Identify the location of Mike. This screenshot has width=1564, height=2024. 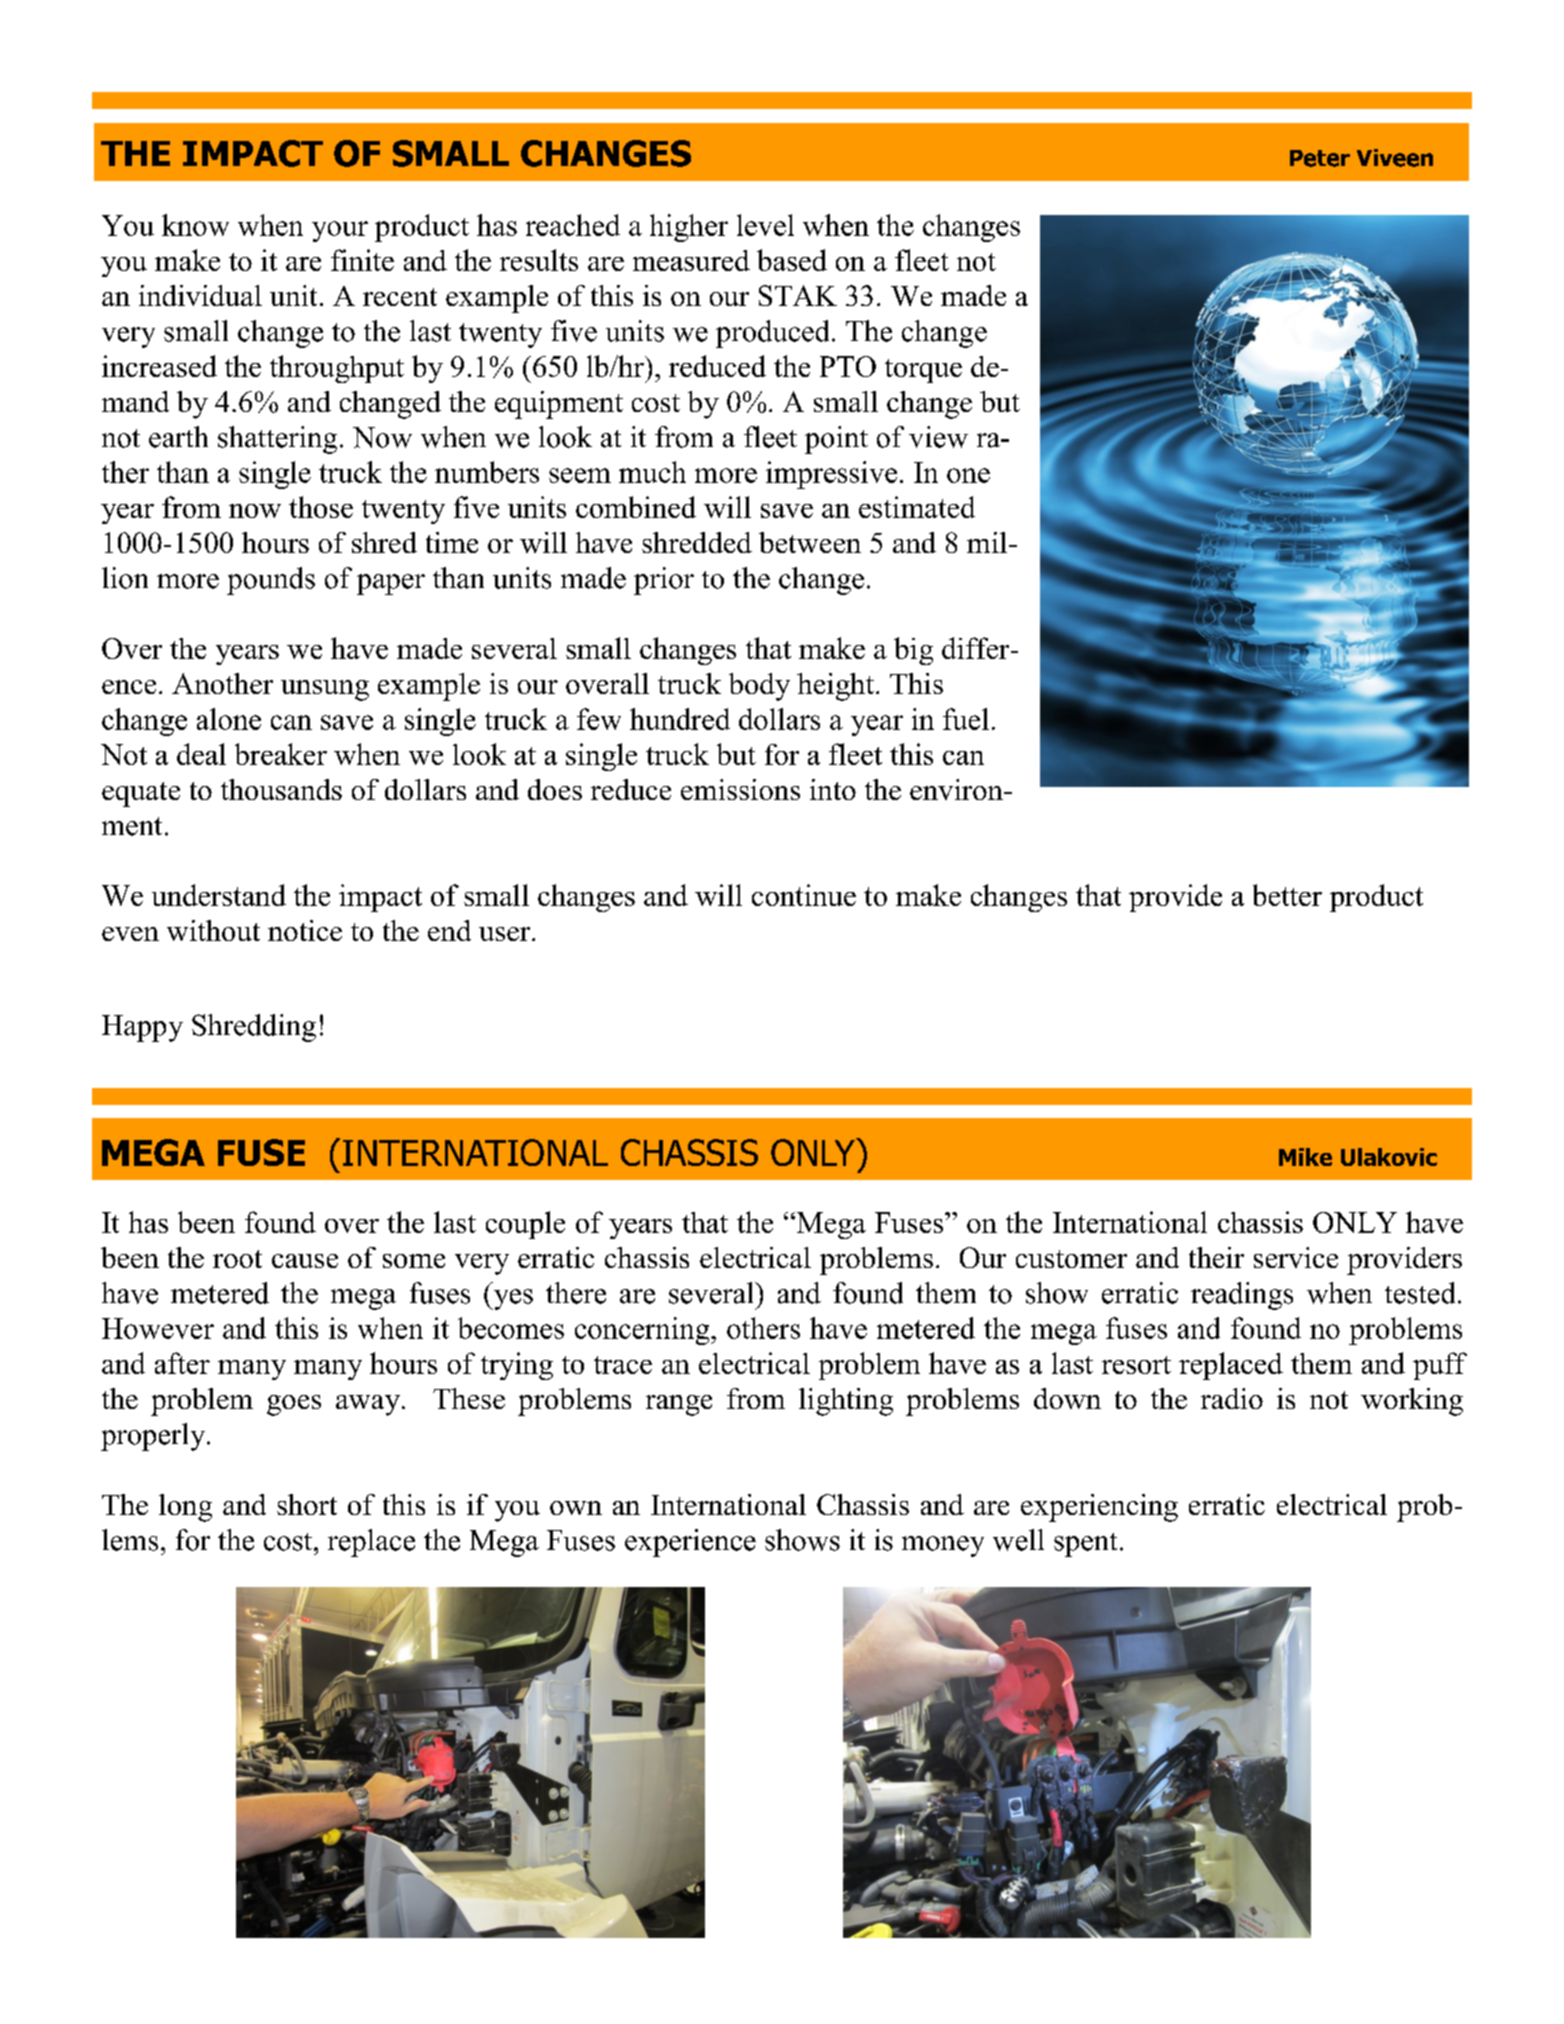
(1305, 1157).
